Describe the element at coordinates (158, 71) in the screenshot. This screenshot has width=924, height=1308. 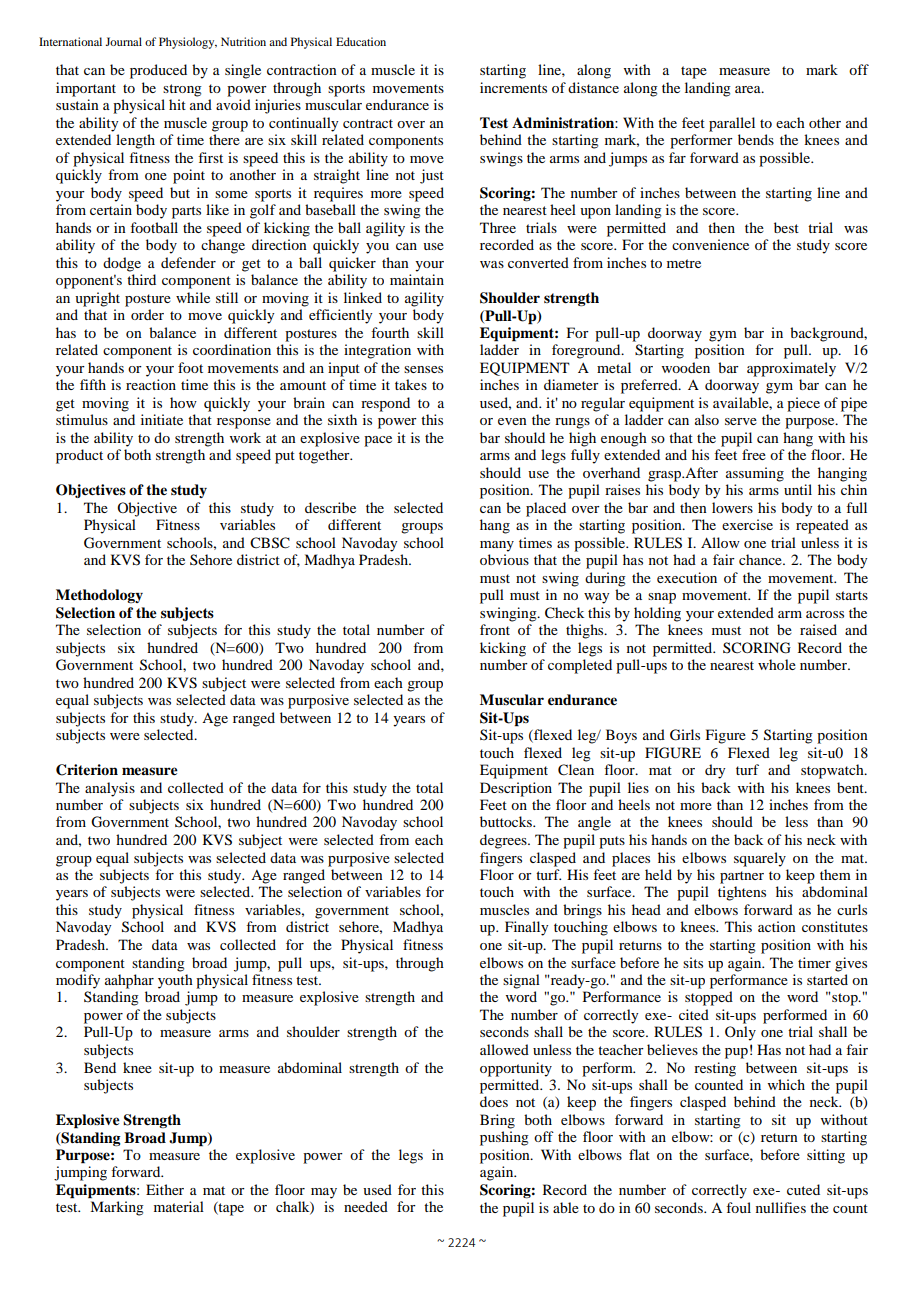
I see `produced` at that location.
